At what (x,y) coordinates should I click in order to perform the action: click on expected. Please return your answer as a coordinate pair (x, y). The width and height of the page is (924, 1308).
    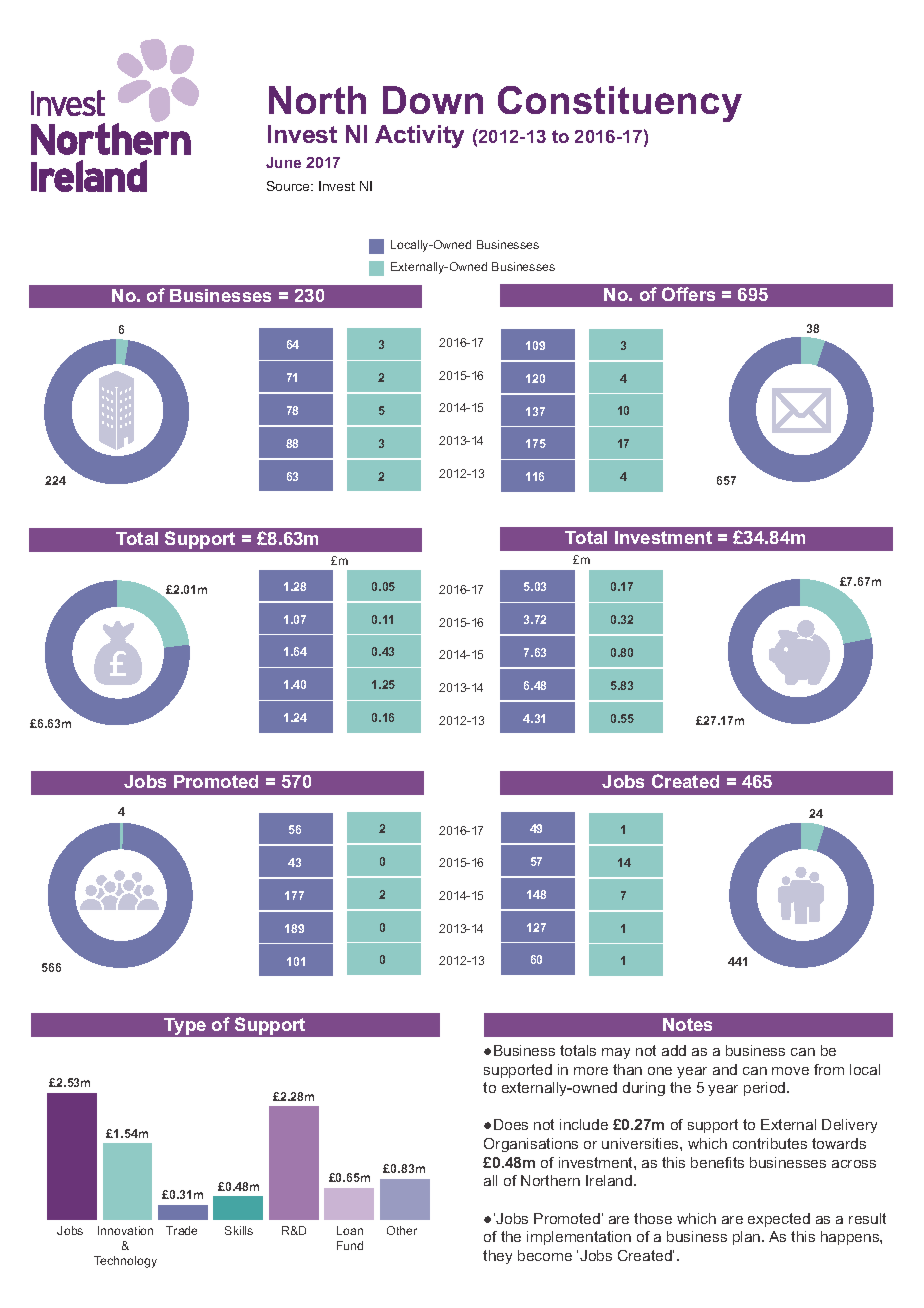
    Looking at the image, I should click on (779, 1220).
